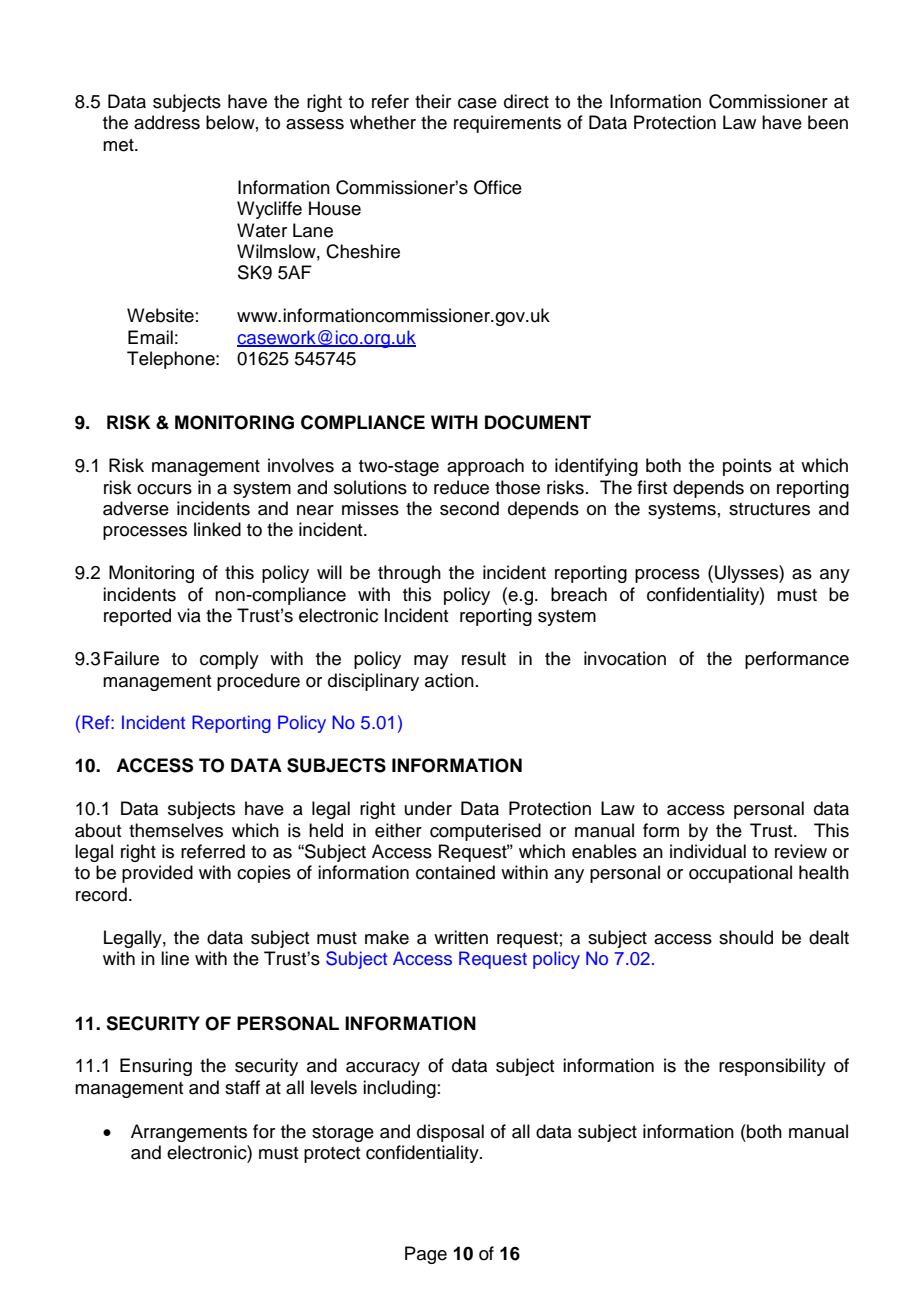  I want to click on requirements, so click(507, 124).
